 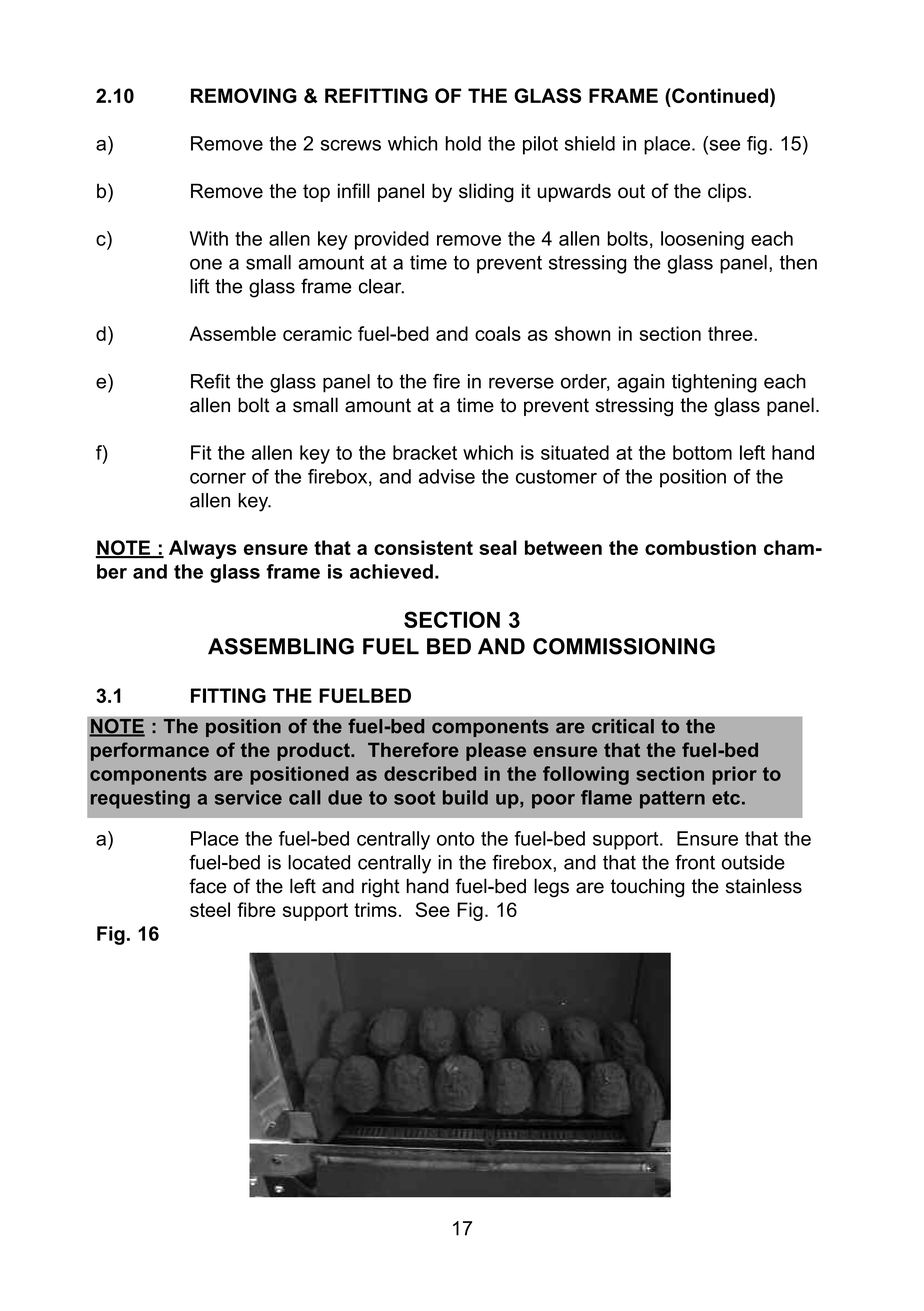 What do you see at coordinates (455, 839) in the document?
I see `onto` at bounding box center [455, 839].
